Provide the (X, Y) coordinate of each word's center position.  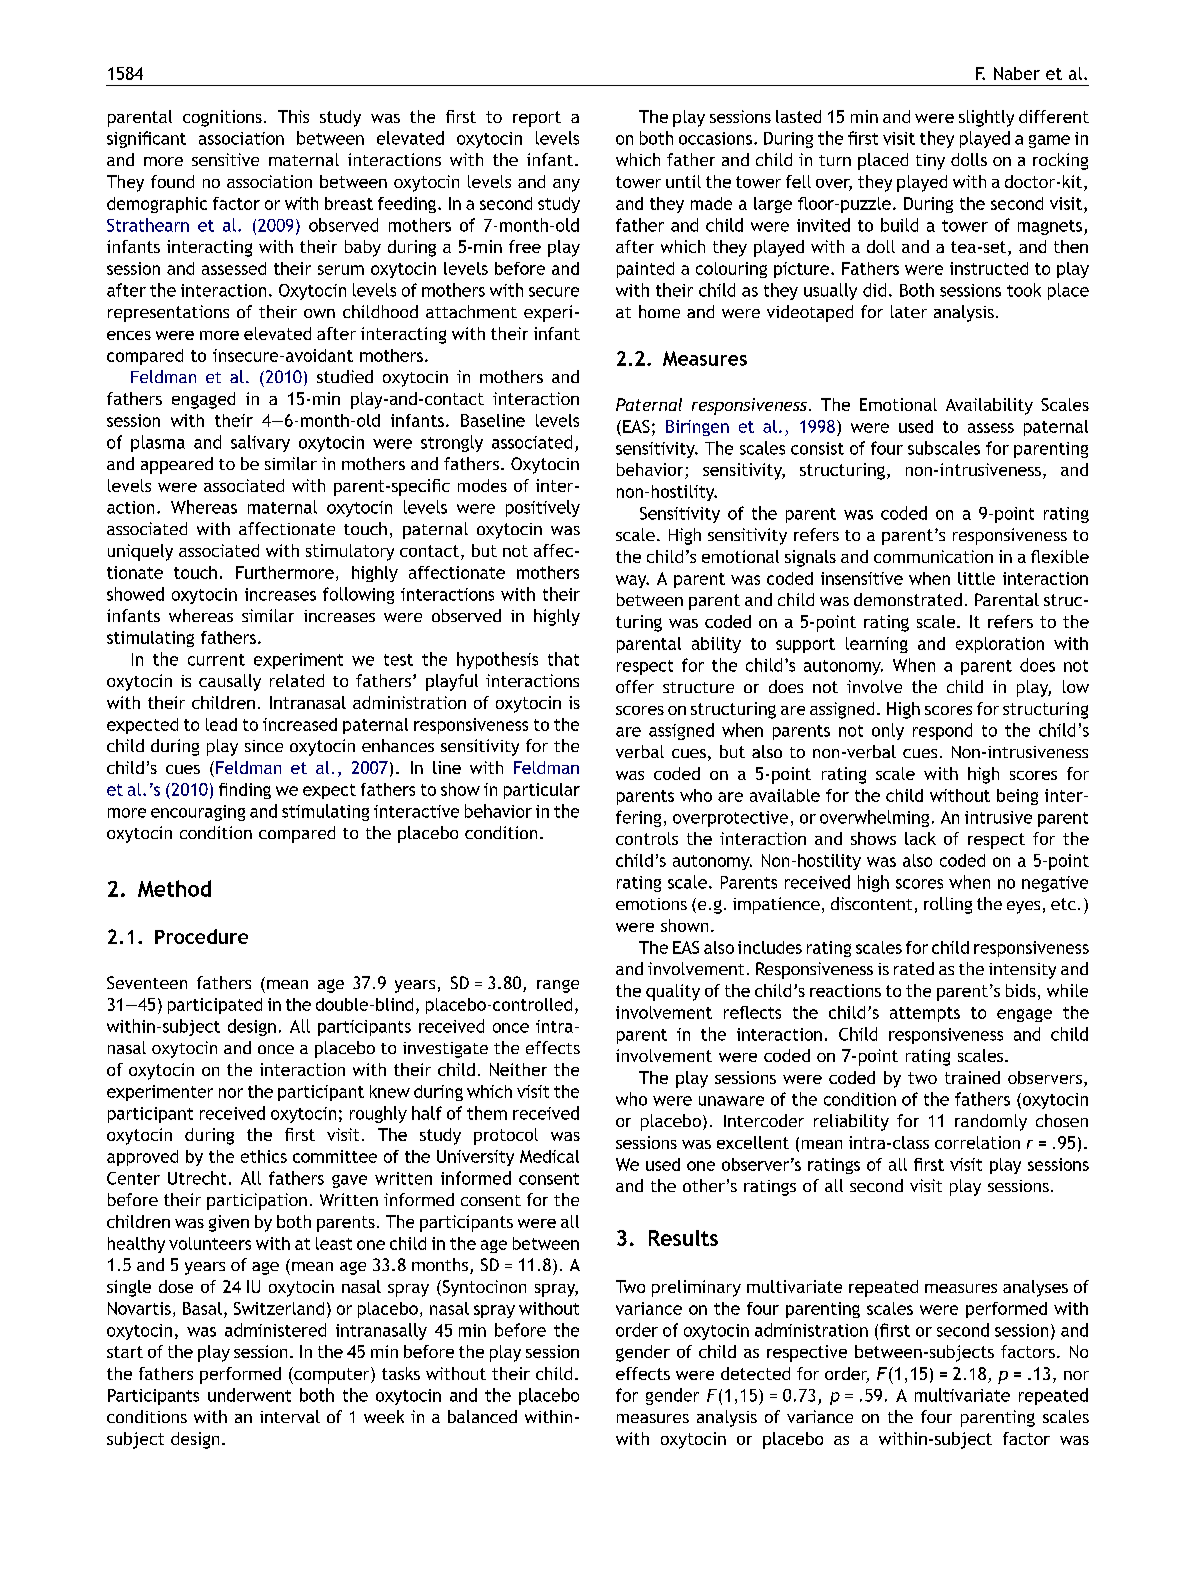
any (566, 185)
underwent (249, 1395)
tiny (930, 162)
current (216, 660)
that (563, 659)
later (909, 311)
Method (174, 888)
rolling (948, 905)
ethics (264, 1156)
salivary (260, 443)
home (659, 311)
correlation (977, 1142)
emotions (651, 904)
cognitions (222, 118)
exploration (1000, 645)
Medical (549, 1156)
